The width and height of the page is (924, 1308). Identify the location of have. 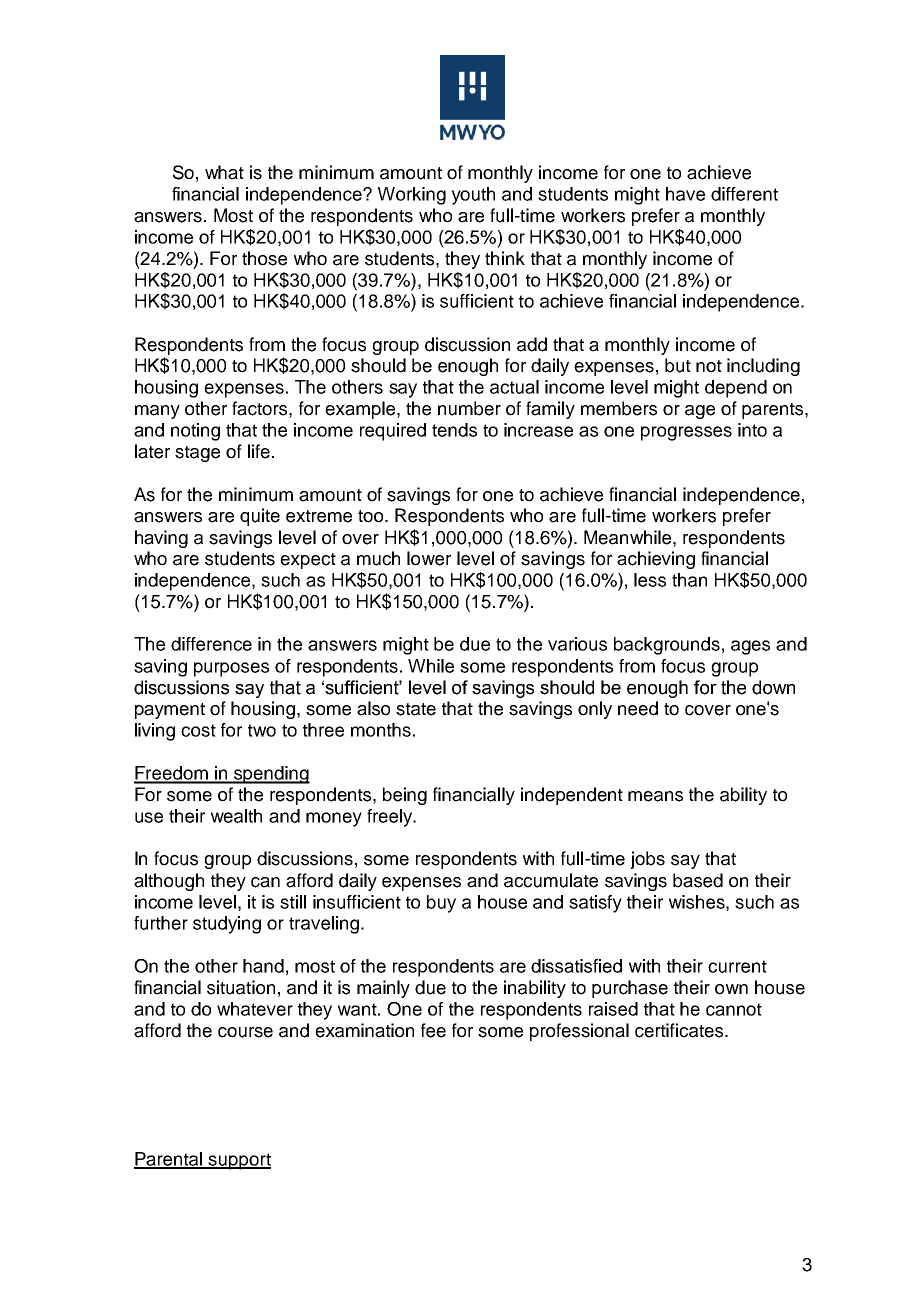
(685, 194).
